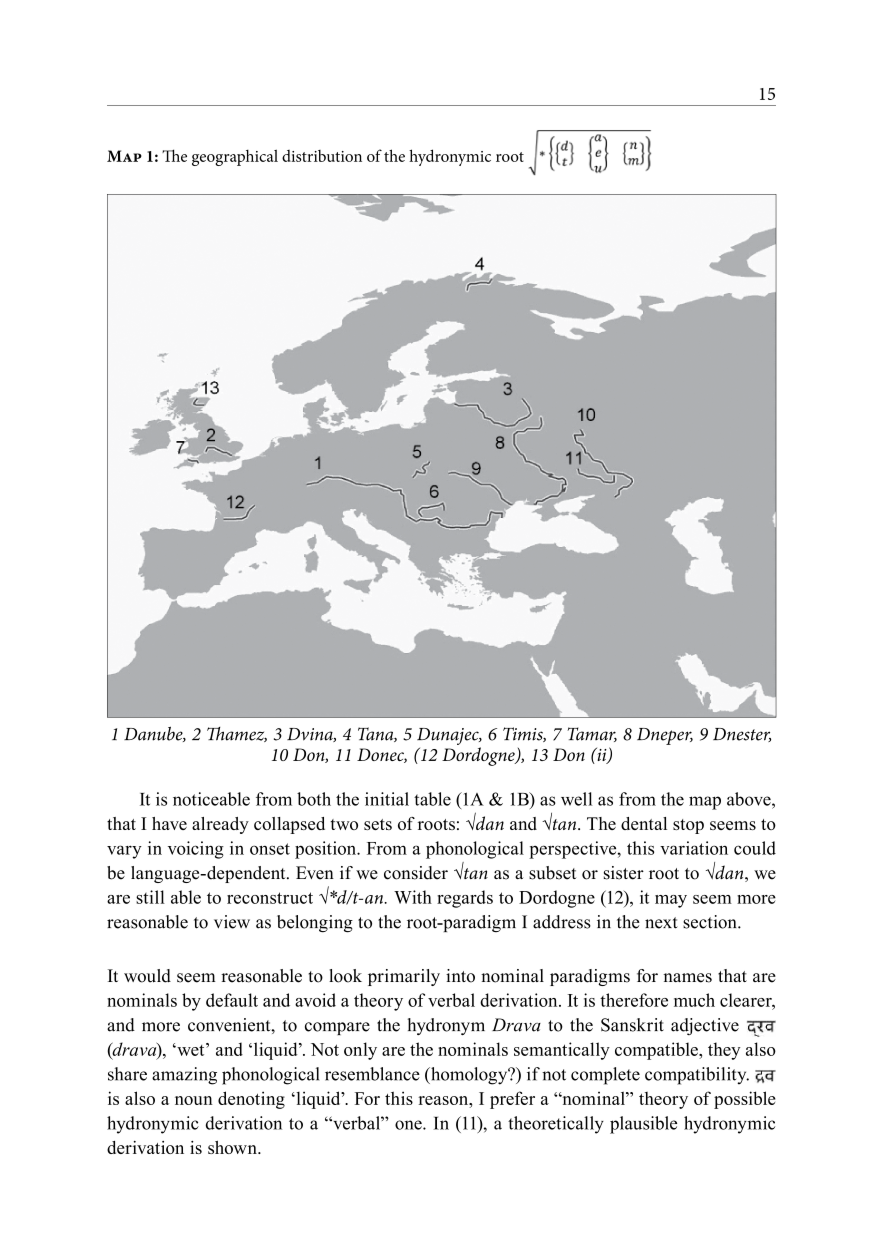 Image resolution: width=883 pixels, height=1258 pixels. Describe the element at coordinates (194, 1100) in the document. I see `noun` at that location.
